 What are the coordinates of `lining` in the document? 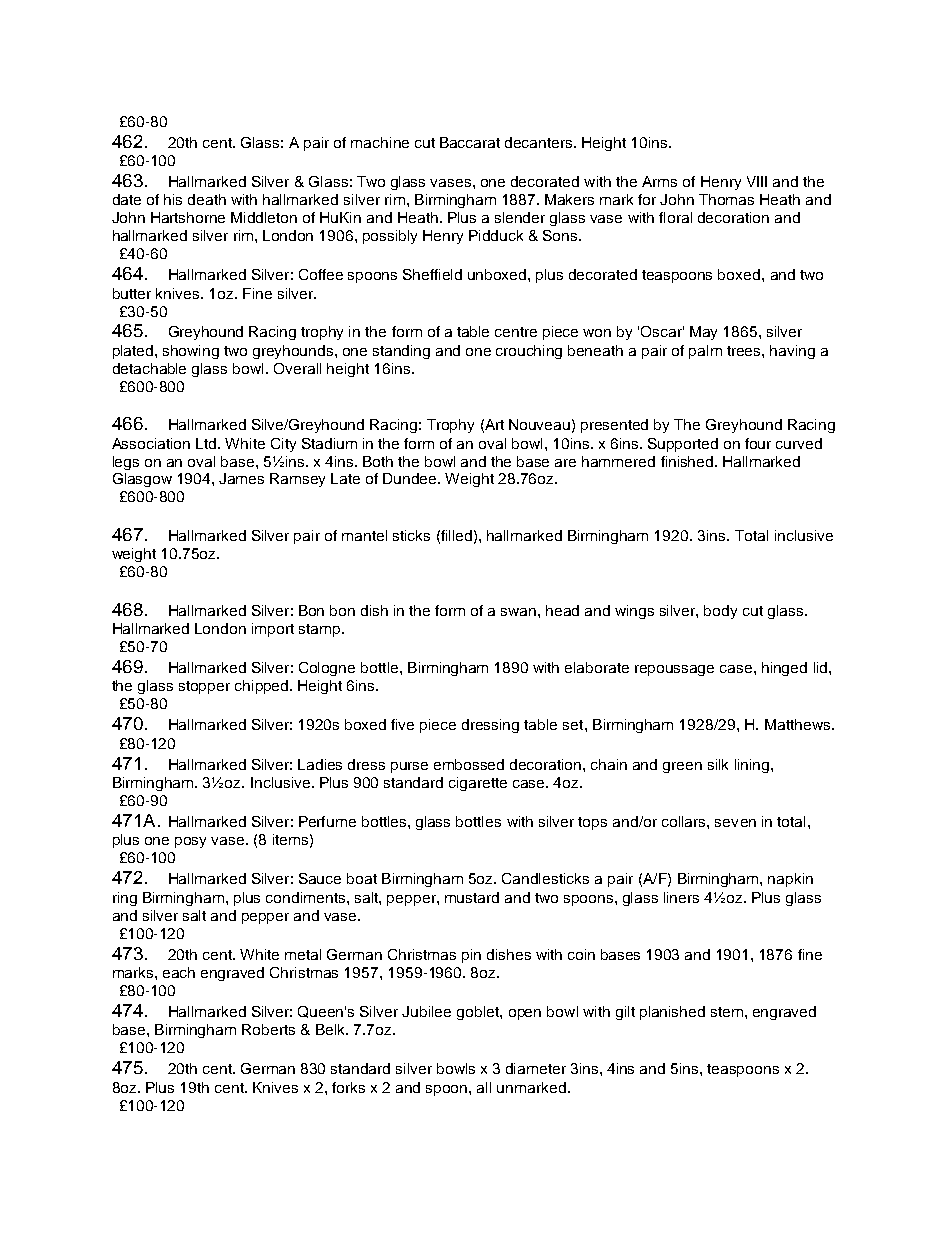 It's located at (753, 766).
